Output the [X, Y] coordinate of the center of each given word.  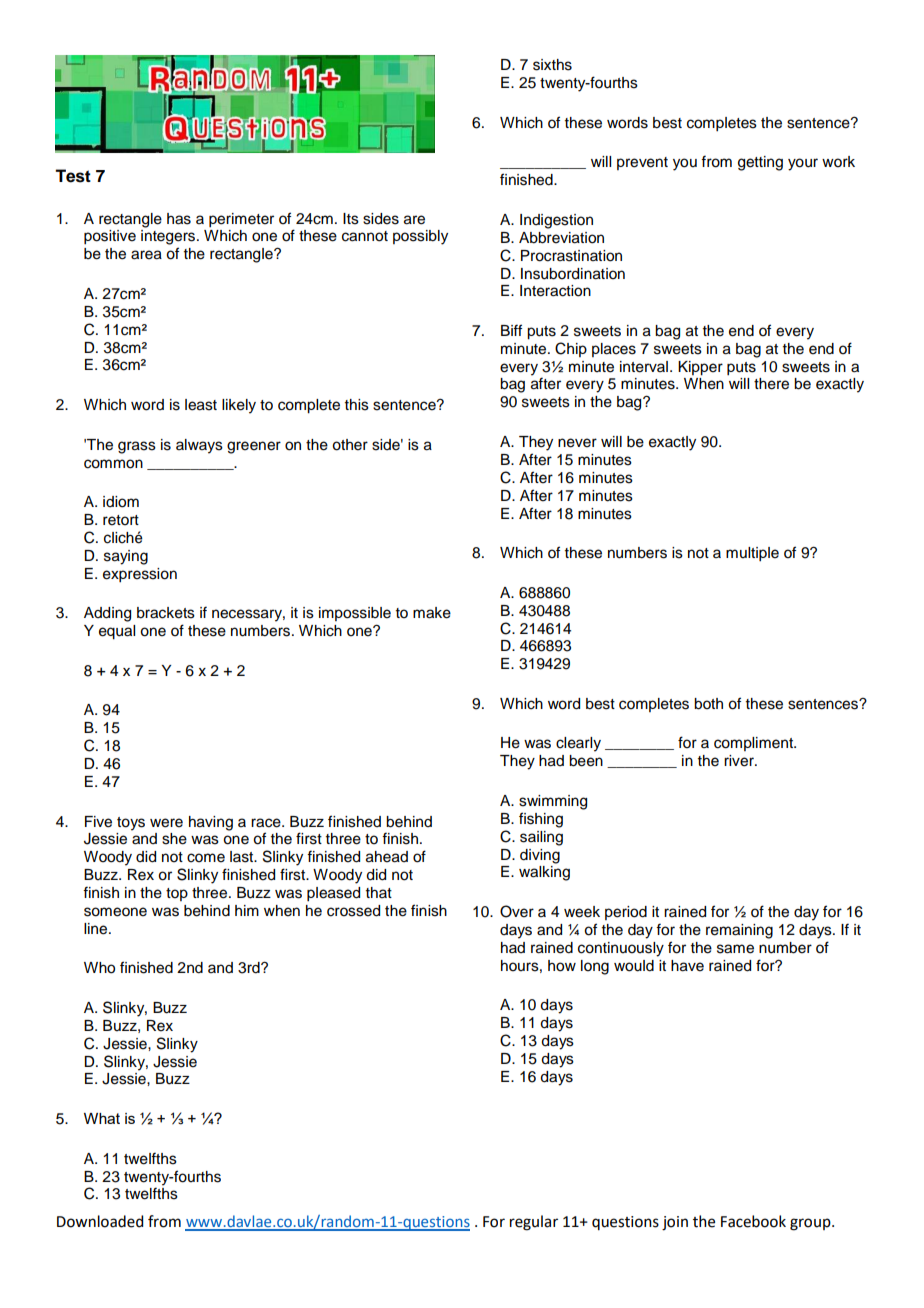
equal [117, 632]
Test [73, 176]
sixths [552, 65]
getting [760, 163]
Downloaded [100, 1221]
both [708, 704]
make [432, 613]
